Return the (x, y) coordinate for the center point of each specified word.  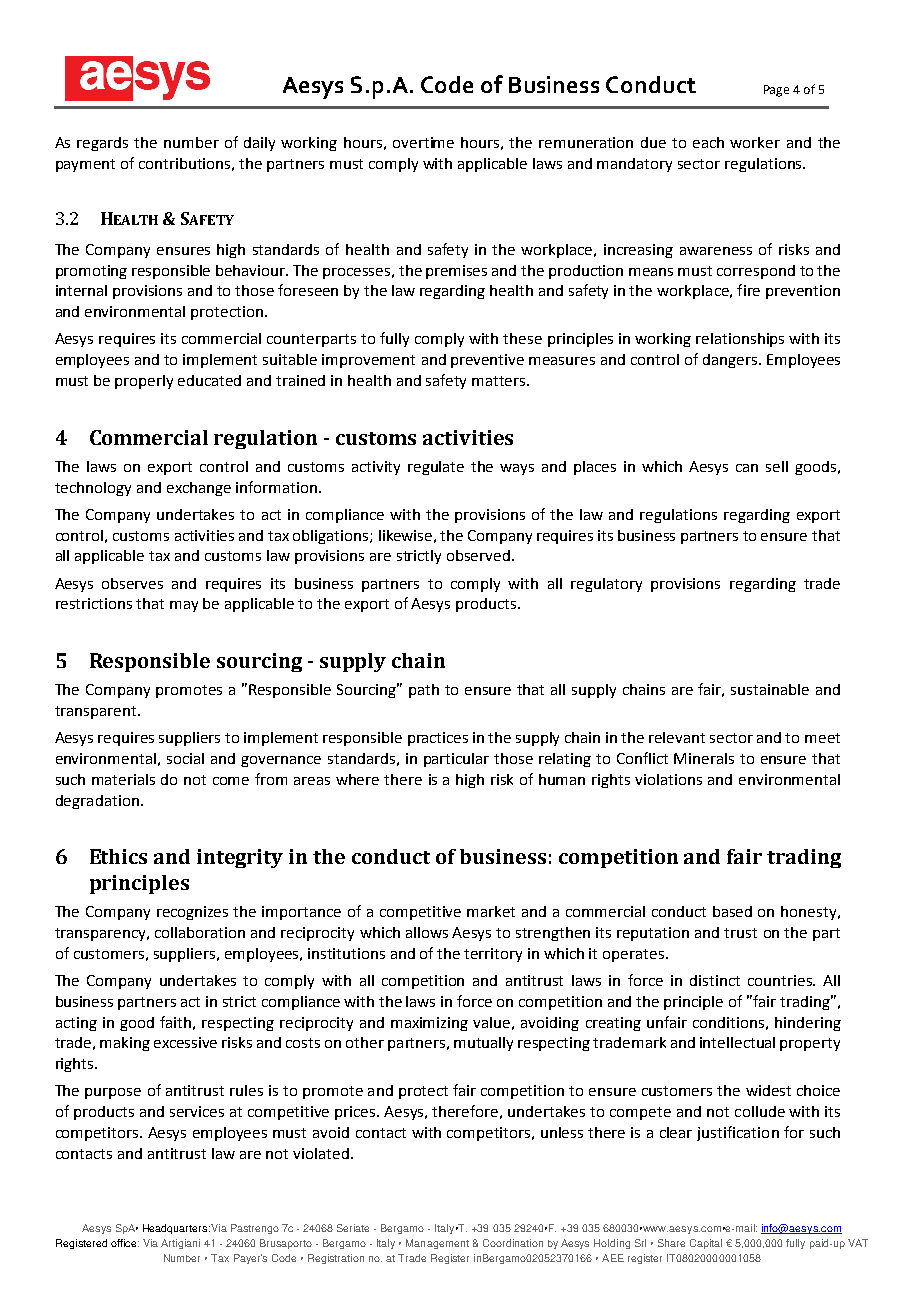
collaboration (200, 932)
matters (500, 381)
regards (102, 144)
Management (437, 1244)
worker (755, 142)
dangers (730, 361)
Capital (706, 1244)
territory (493, 955)
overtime (423, 142)
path (424, 691)
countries (781, 980)
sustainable (770, 689)
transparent (97, 712)
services (197, 1111)
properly (144, 382)
